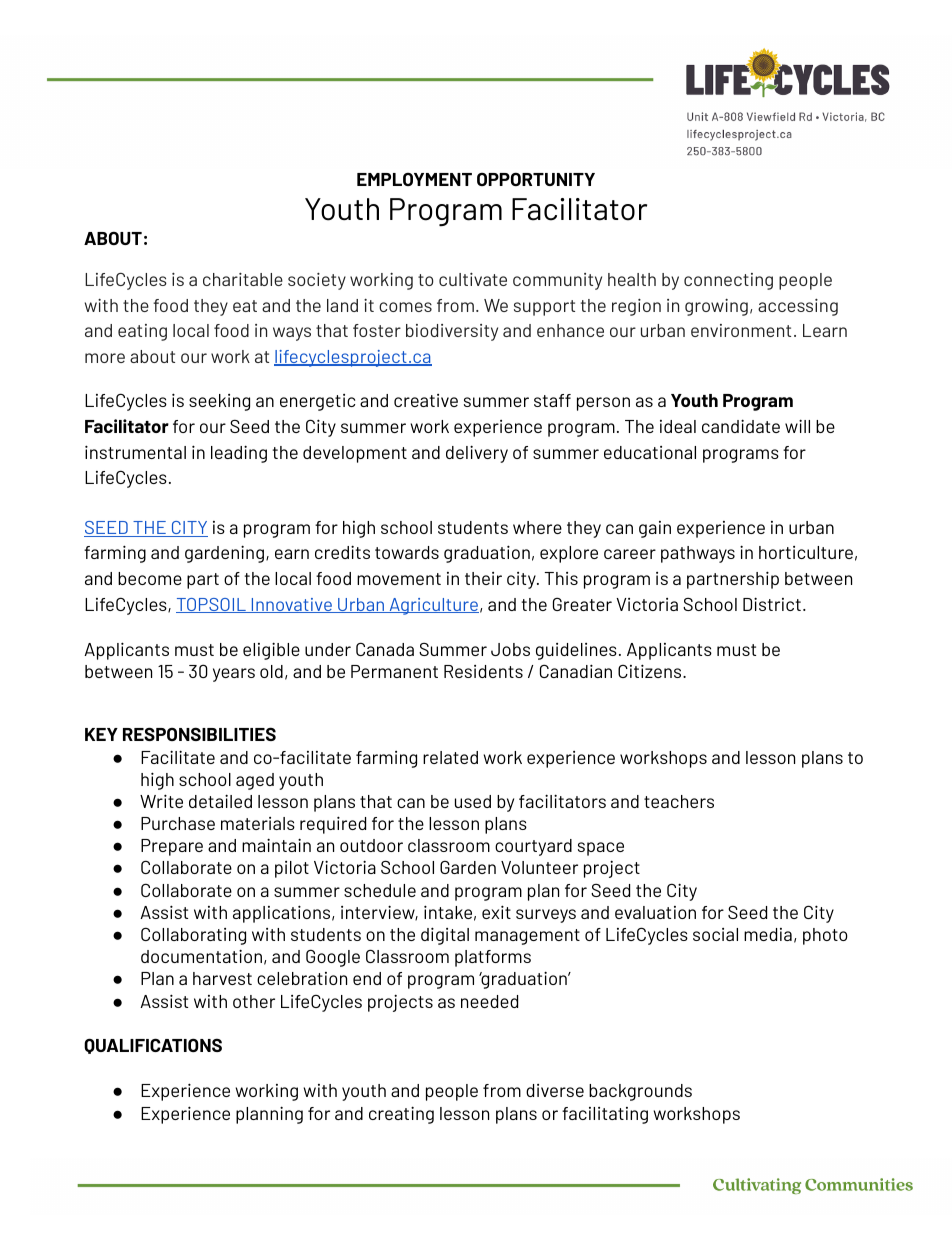  Describe the element at coordinates (193, 936) in the image. I see `Collaborating` at that location.
